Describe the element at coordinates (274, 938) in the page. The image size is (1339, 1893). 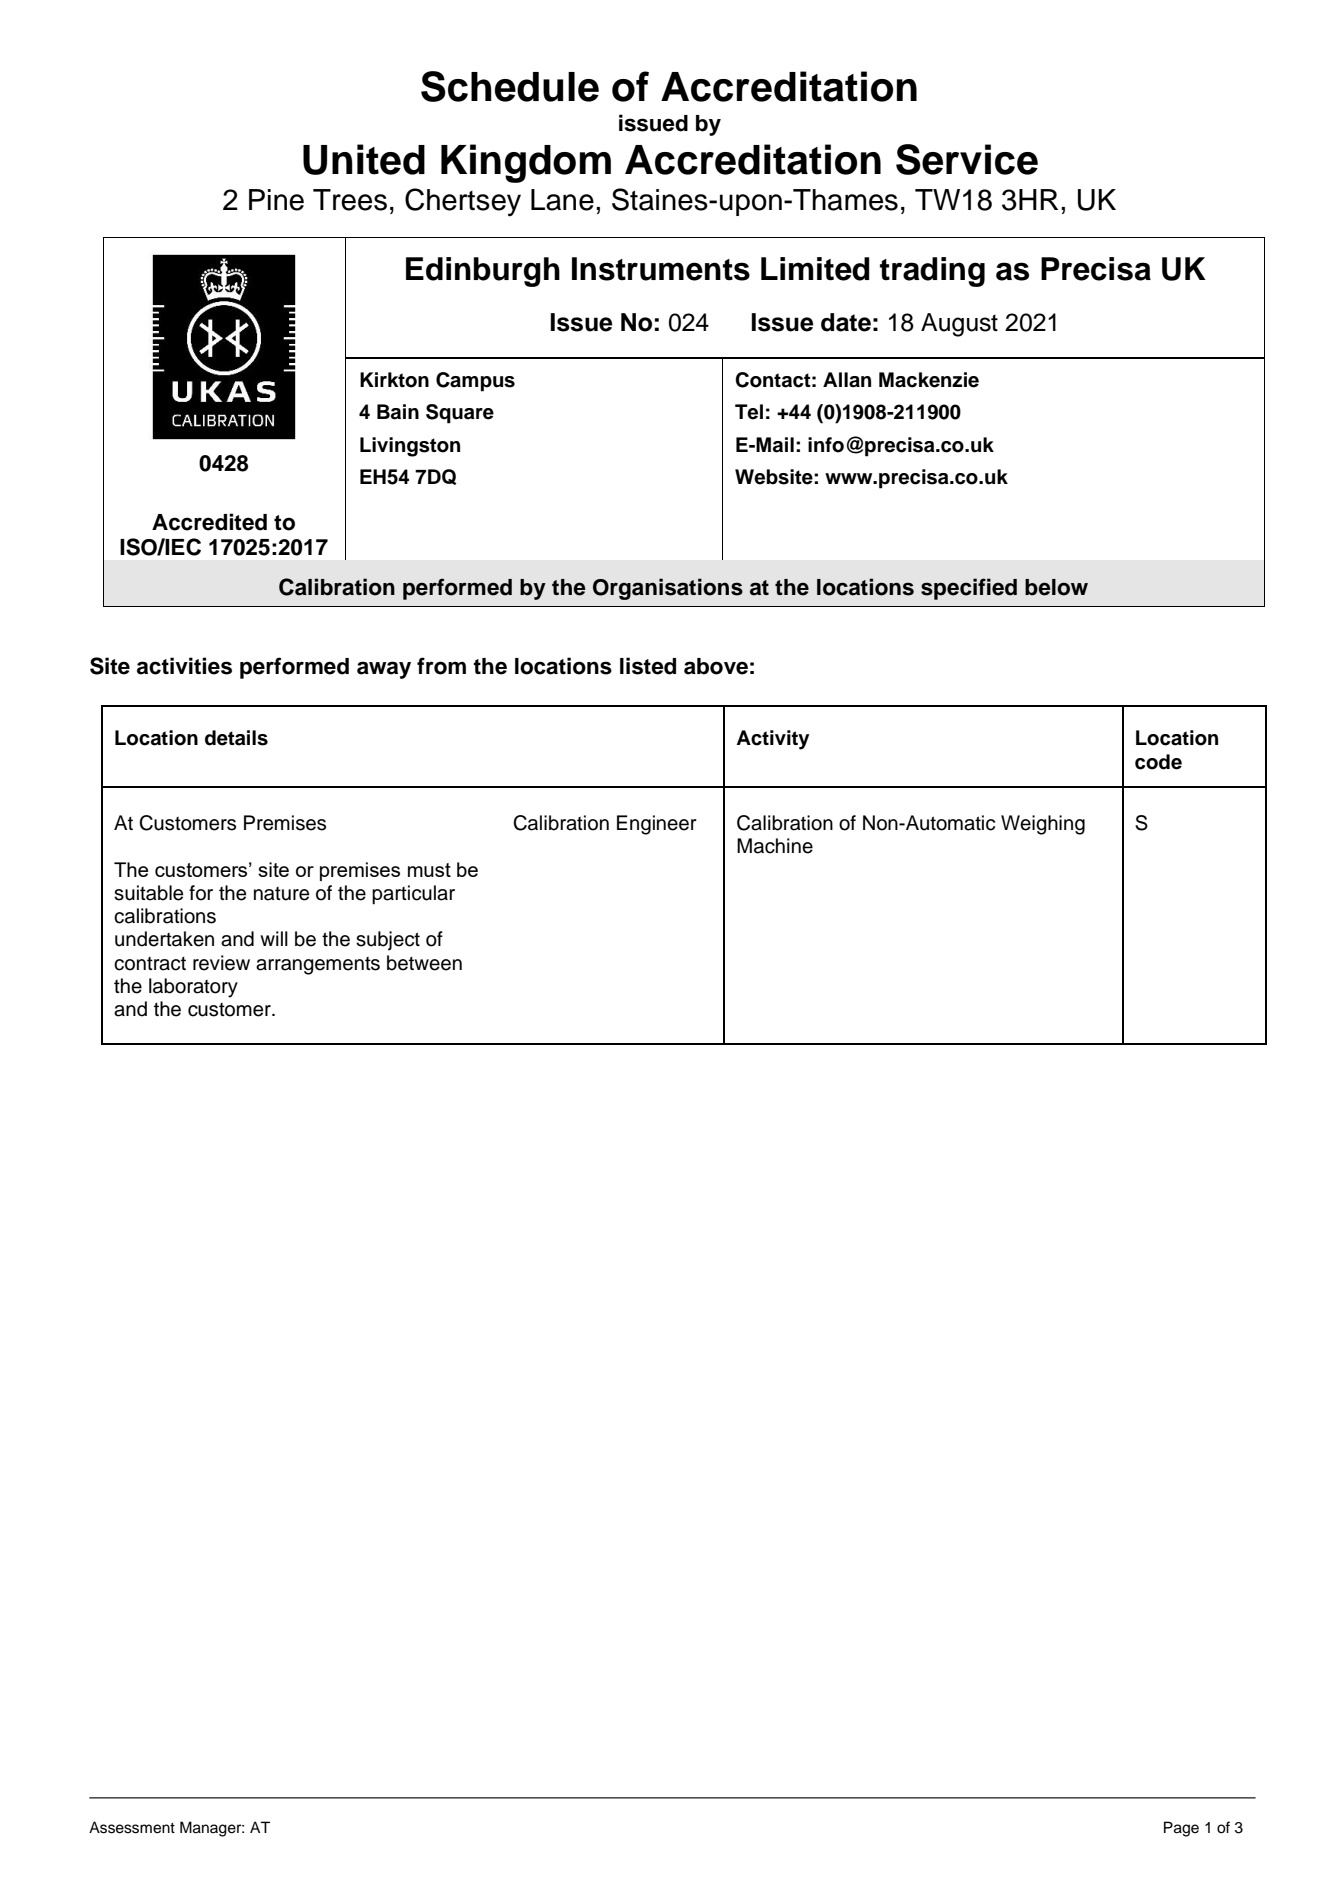
I see `will` at that location.
